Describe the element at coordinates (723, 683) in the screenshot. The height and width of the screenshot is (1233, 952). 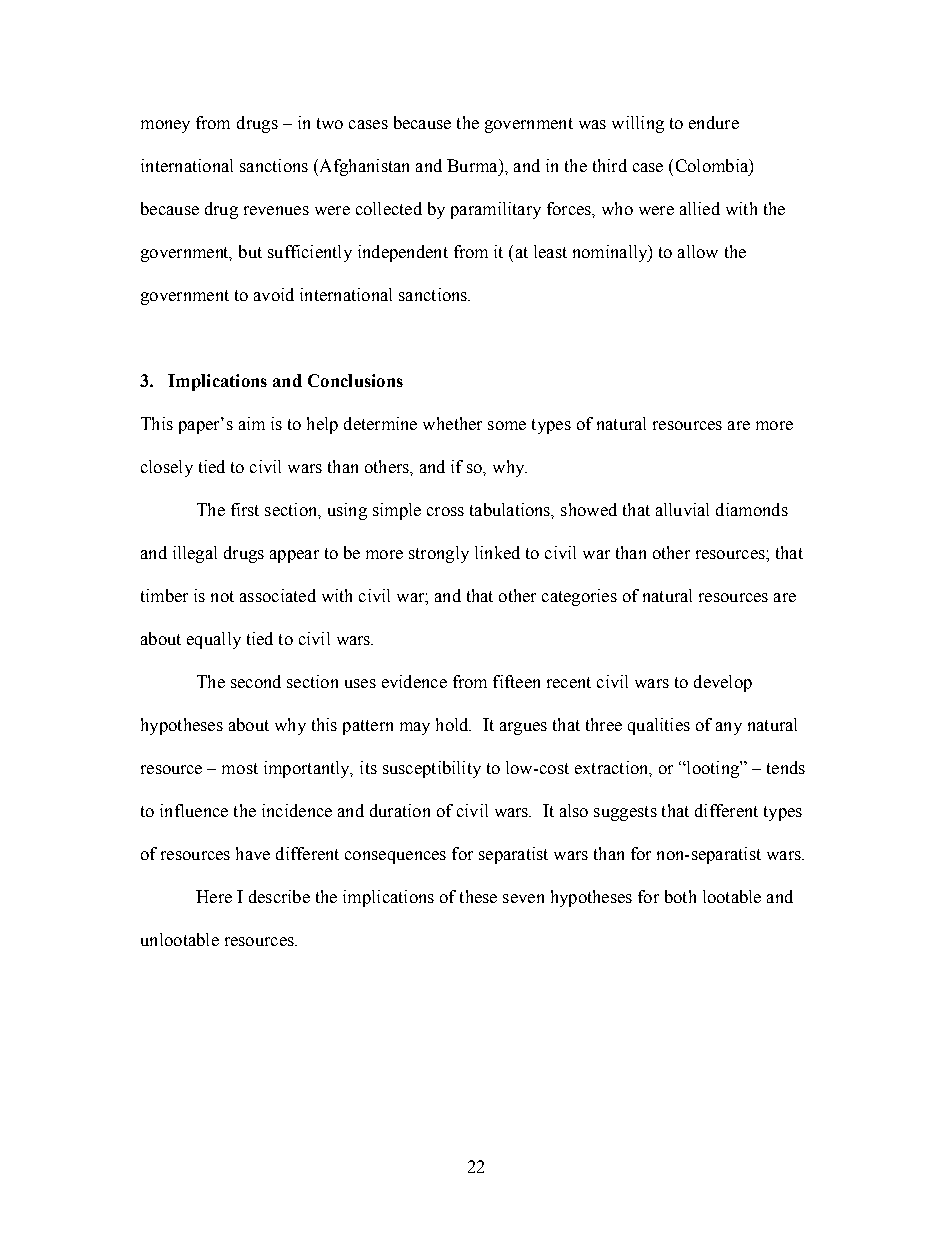
I see `develop` at that location.
